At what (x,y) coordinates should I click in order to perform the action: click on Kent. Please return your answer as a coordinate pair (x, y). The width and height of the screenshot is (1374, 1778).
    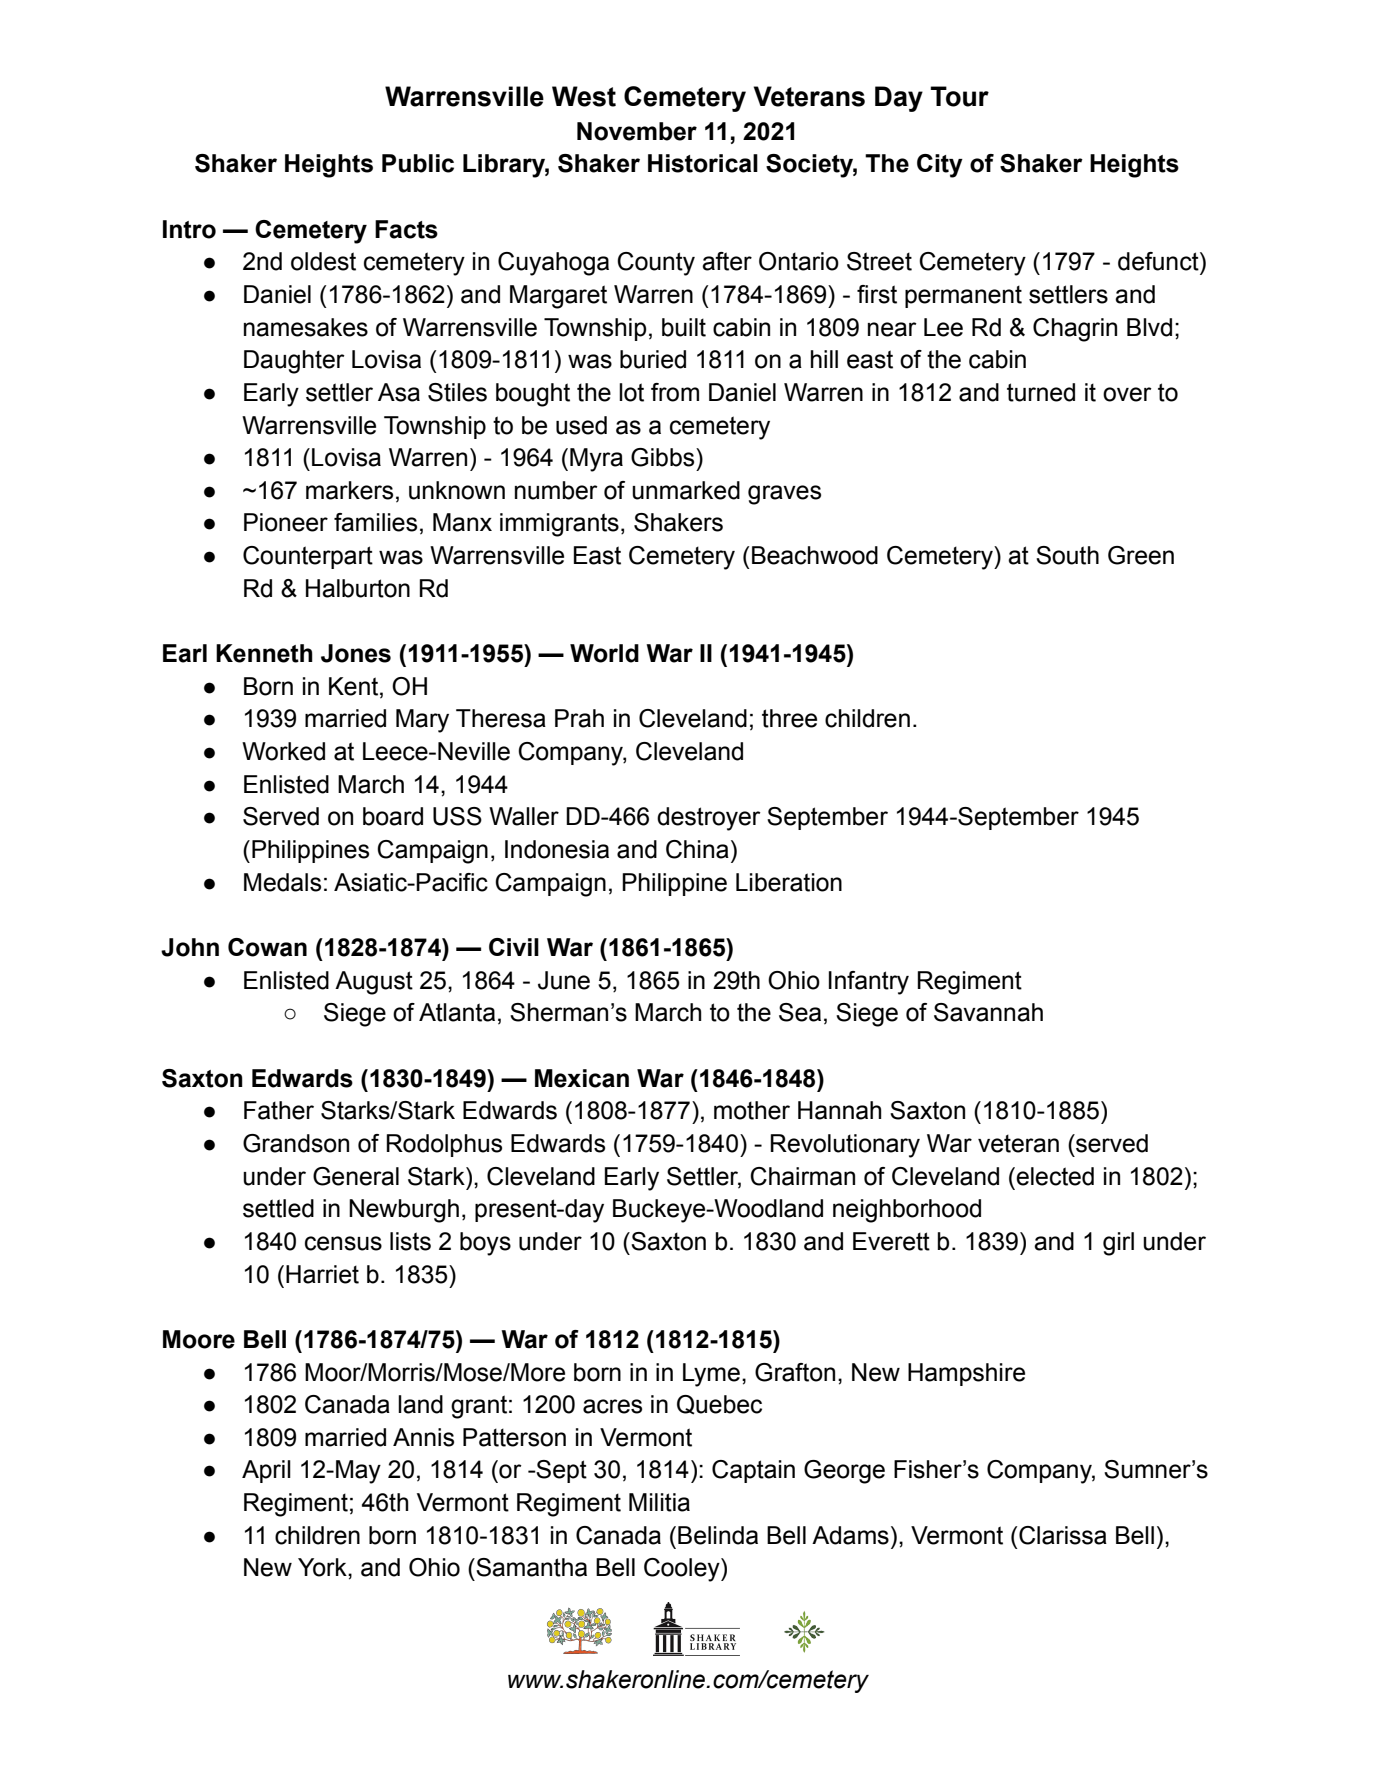
    Looking at the image, I should click on (355, 686).
